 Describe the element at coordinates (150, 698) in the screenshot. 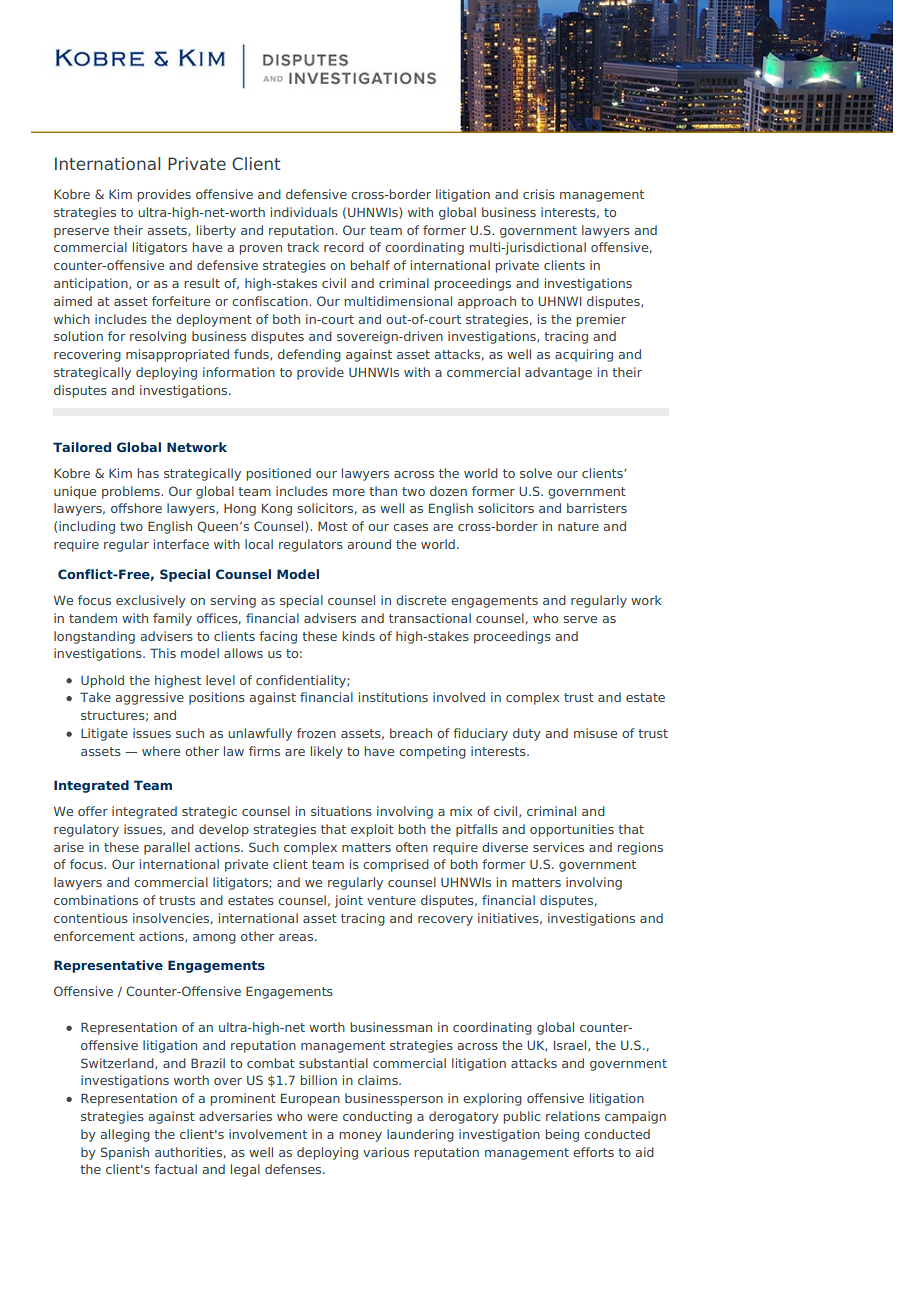

I see `aggressive` at that location.
